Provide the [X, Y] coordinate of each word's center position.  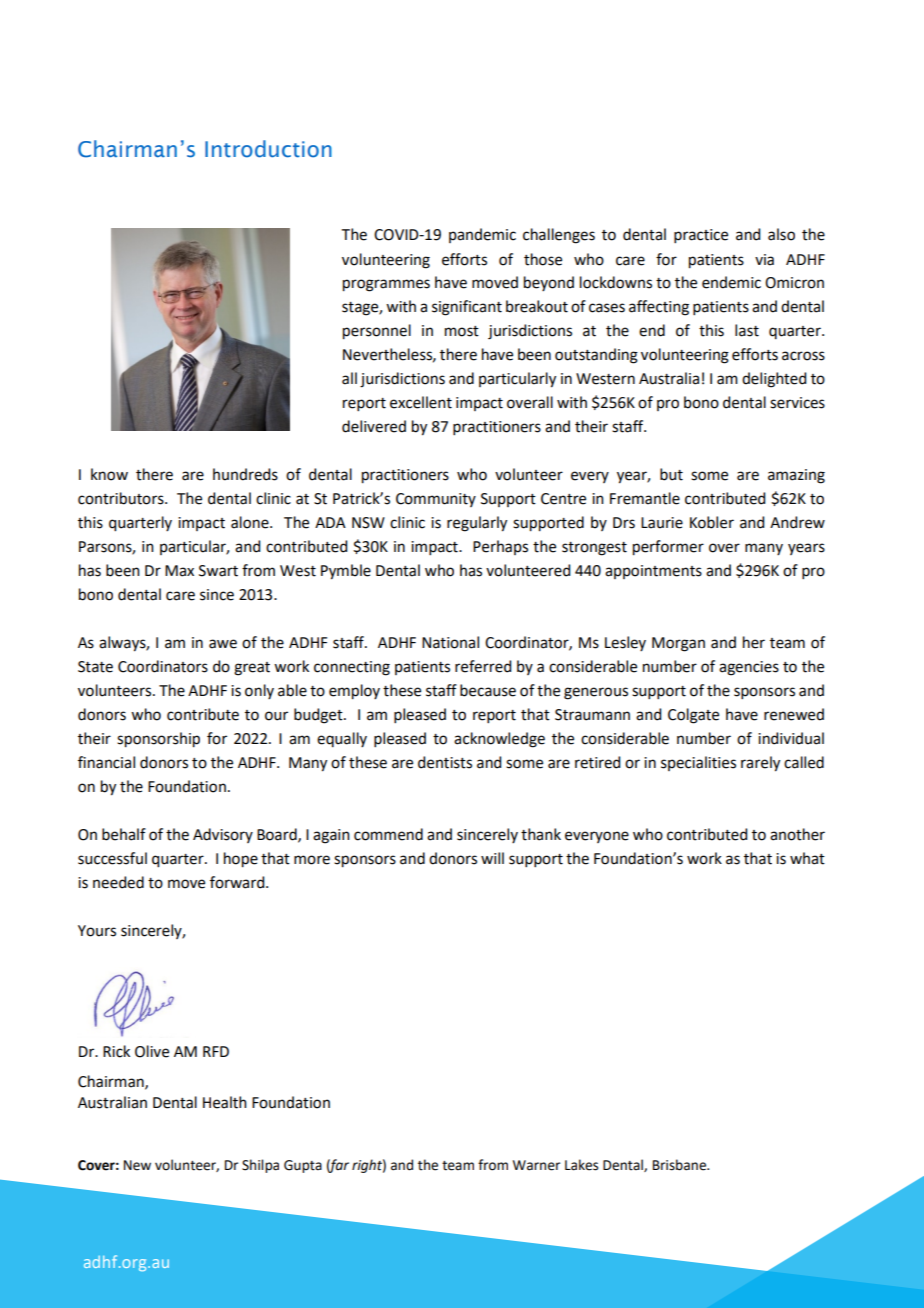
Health [225, 1102]
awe [223, 644]
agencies [749, 668]
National [450, 642]
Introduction [268, 149]
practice [701, 236]
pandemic [482, 235]
